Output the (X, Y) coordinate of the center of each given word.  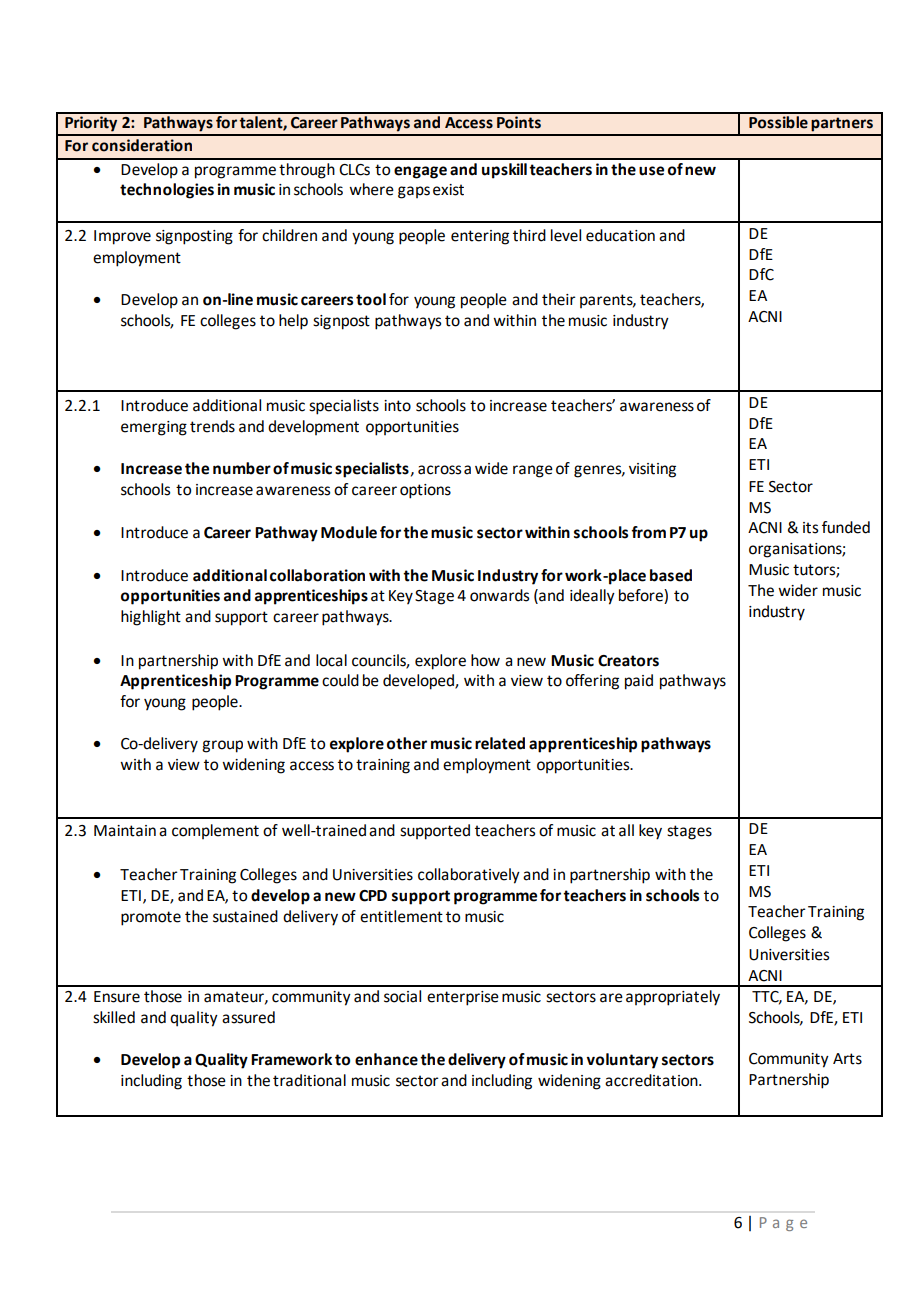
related (500, 743)
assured (248, 1017)
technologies (167, 191)
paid (639, 682)
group (222, 746)
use (651, 171)
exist (448, 190)
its (810, 528)
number (242, 468)
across (439, 470)
